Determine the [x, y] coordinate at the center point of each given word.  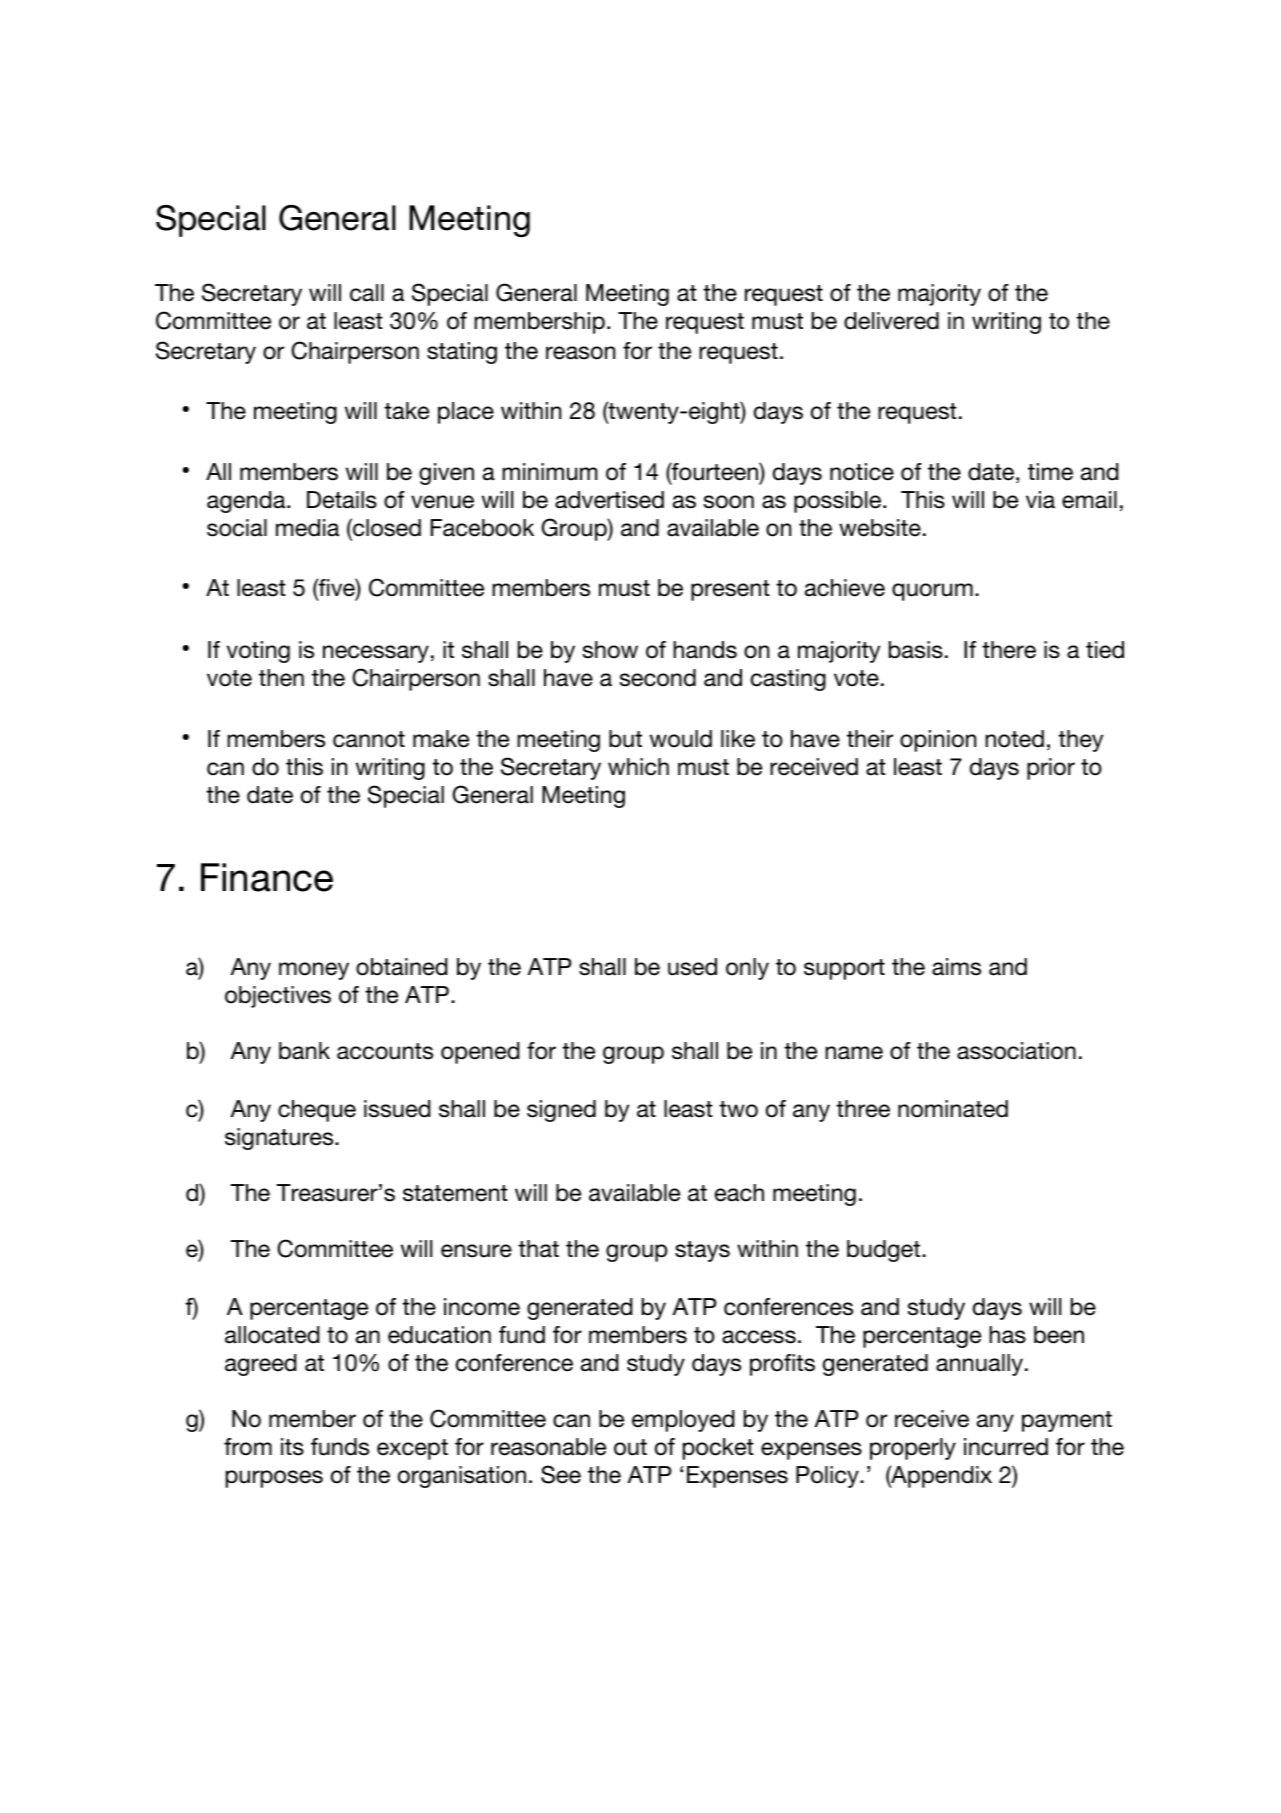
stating [462, 353]
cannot [369, 739]
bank [304, 1051]
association [1016, 1051]
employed [683, 1421]
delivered [891, 321]
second [658, 678]
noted [1014, 739]
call [367, 293]
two [738, 1109]
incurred [1006, 1447]
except [412, 1449]
